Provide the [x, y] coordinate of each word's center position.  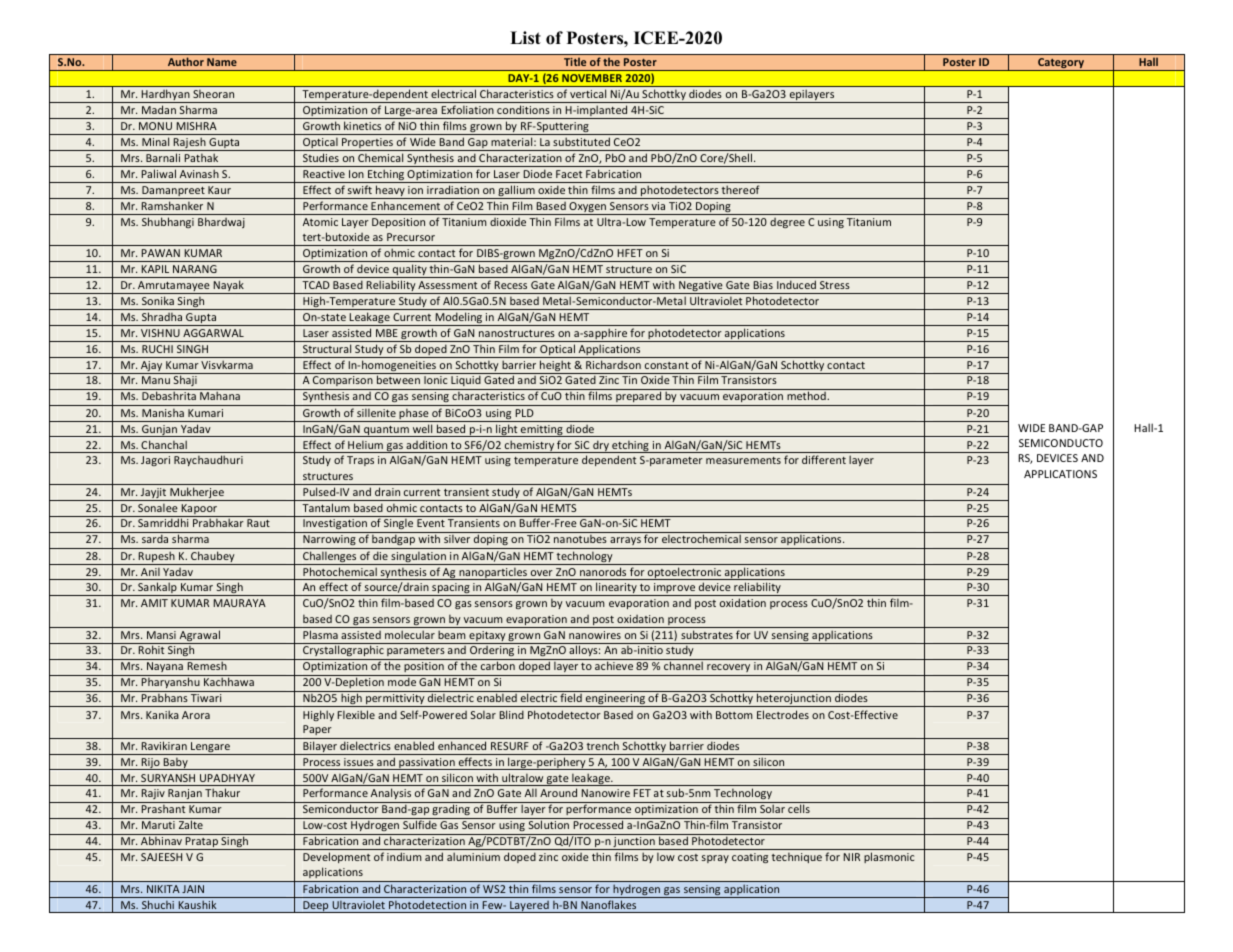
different [824, 459]
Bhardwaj [221, 222]
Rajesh [190, 144]
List [525, 38]
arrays [625, 543]
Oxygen [587, 208]
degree [787, 223]
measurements [743, 460]
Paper [317, 732]
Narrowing [329, 542]
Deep [316, 907]
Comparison [343, 383]
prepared [639, 398]
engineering [615, 700]
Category [1061, 64]
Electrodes [783, 714]
